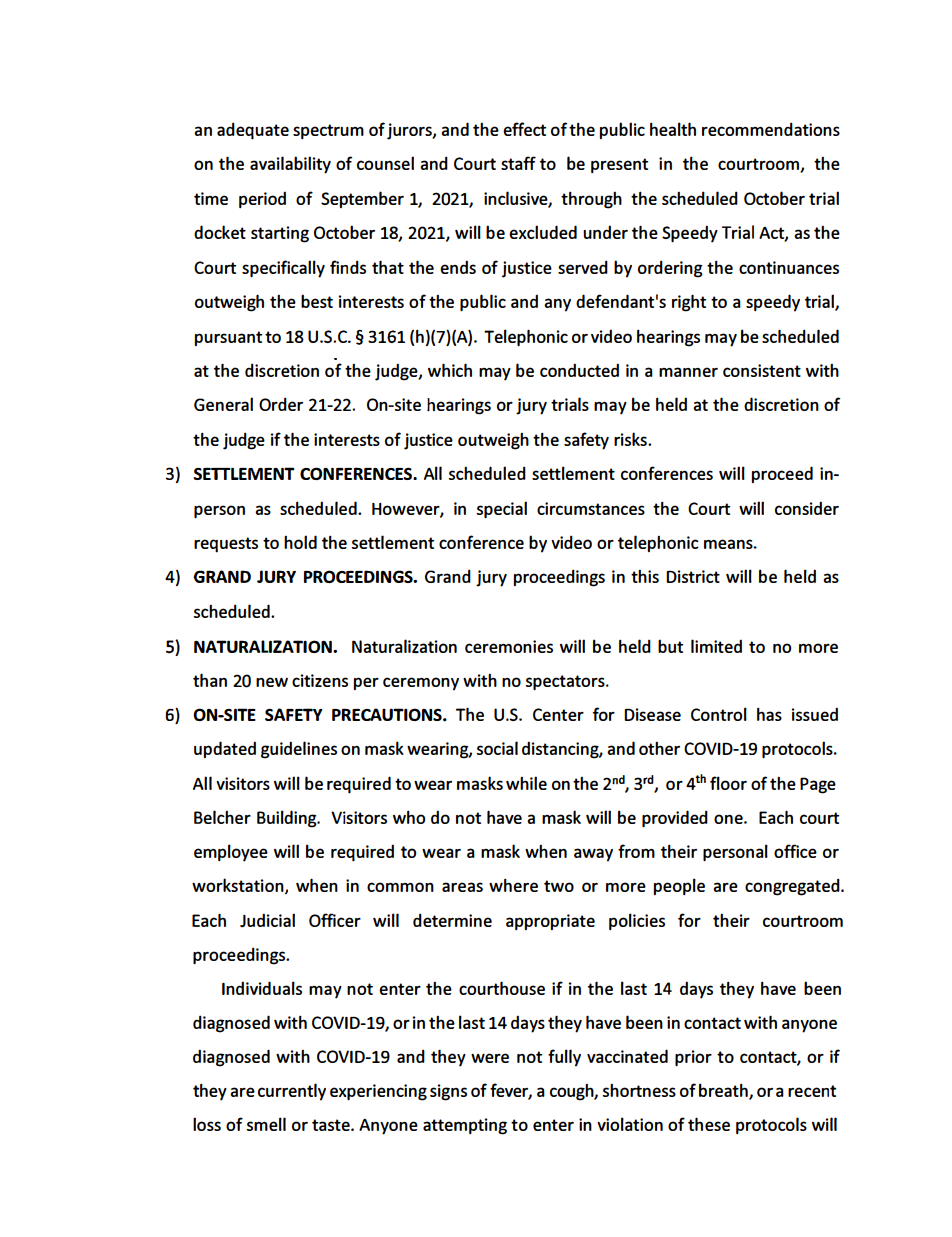 The height and width of the screenshot is (1237, 952). Describe the element at coordinates (771, 129) in the screenshot. I see `recommendations` at that location.
